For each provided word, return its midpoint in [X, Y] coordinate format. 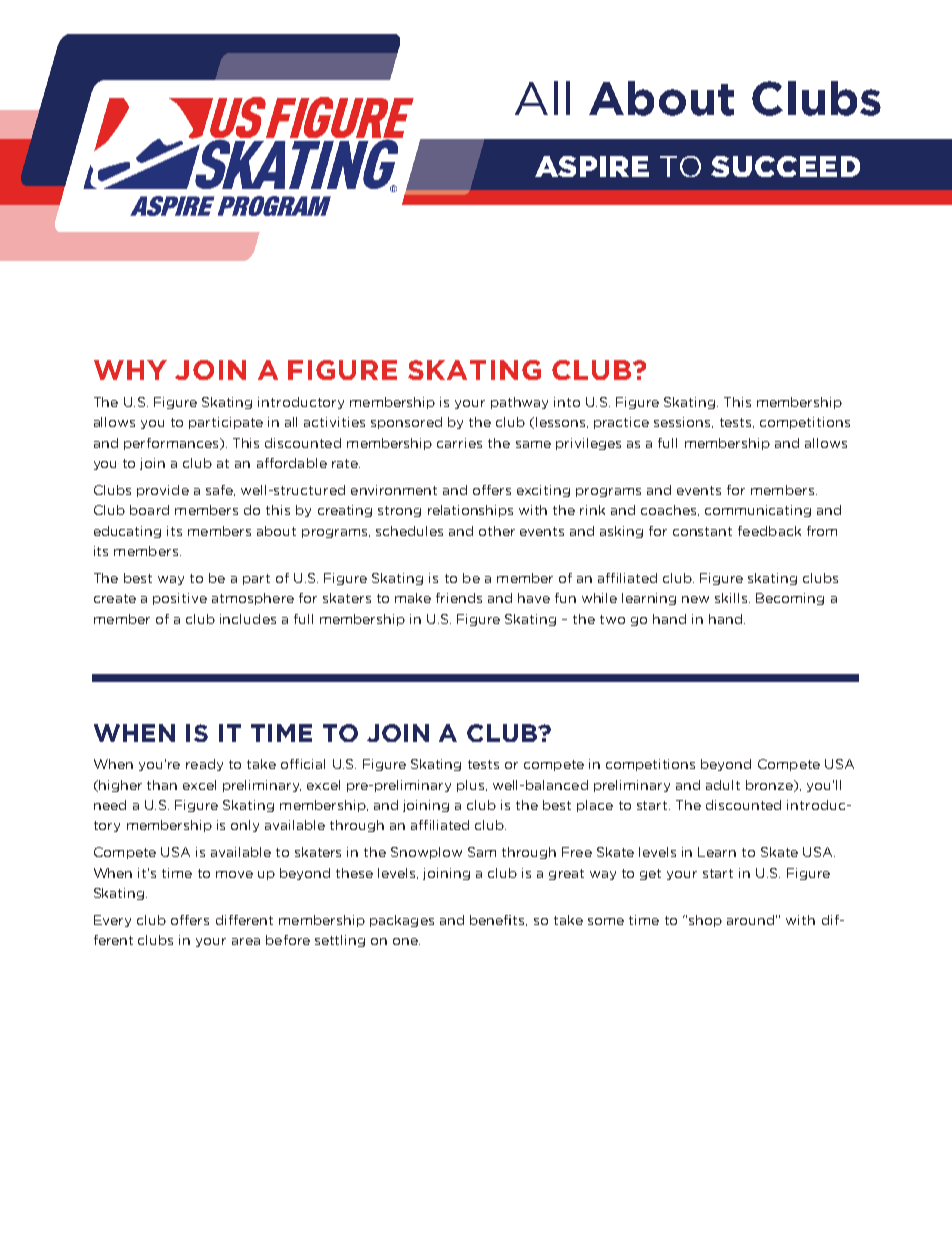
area [246, 941]
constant [702, 531]
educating [127, 532]
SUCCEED [785, 166]
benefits [498, 920]
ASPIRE [592, 166]
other [497, 531]
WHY [130, 370]
